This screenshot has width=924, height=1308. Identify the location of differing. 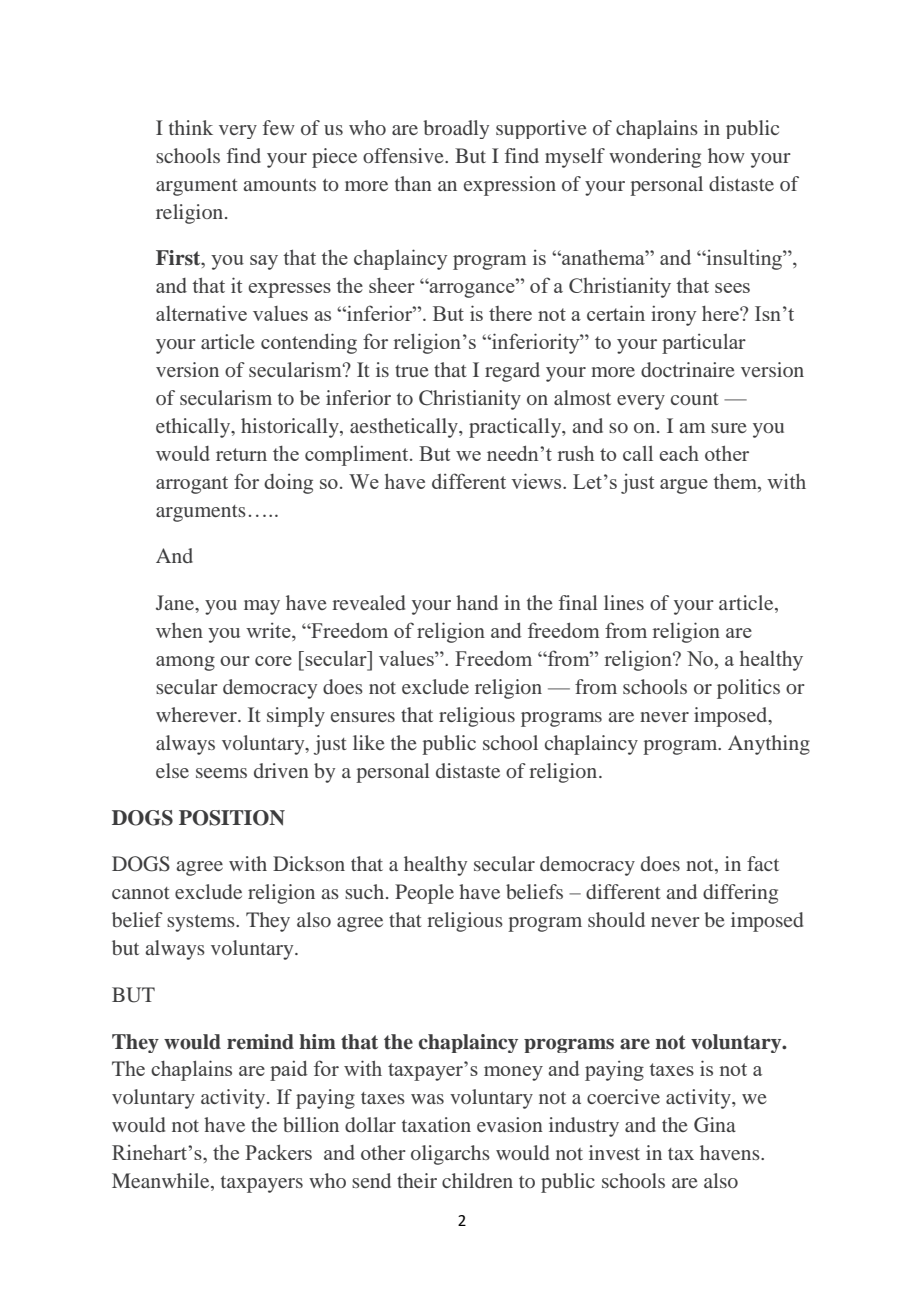
(740, 894).
